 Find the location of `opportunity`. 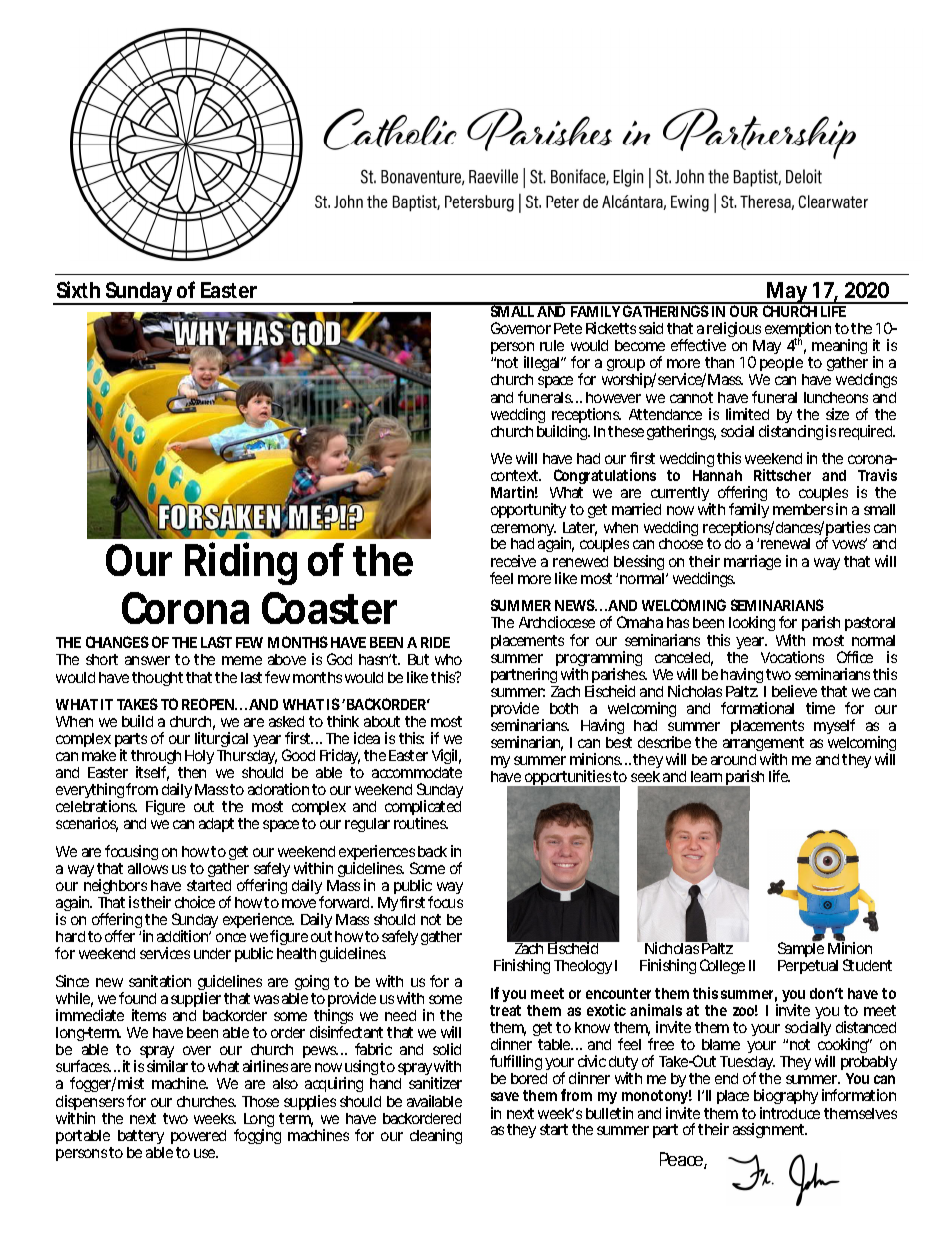

opportunity is located at coordinates (528, 510).
